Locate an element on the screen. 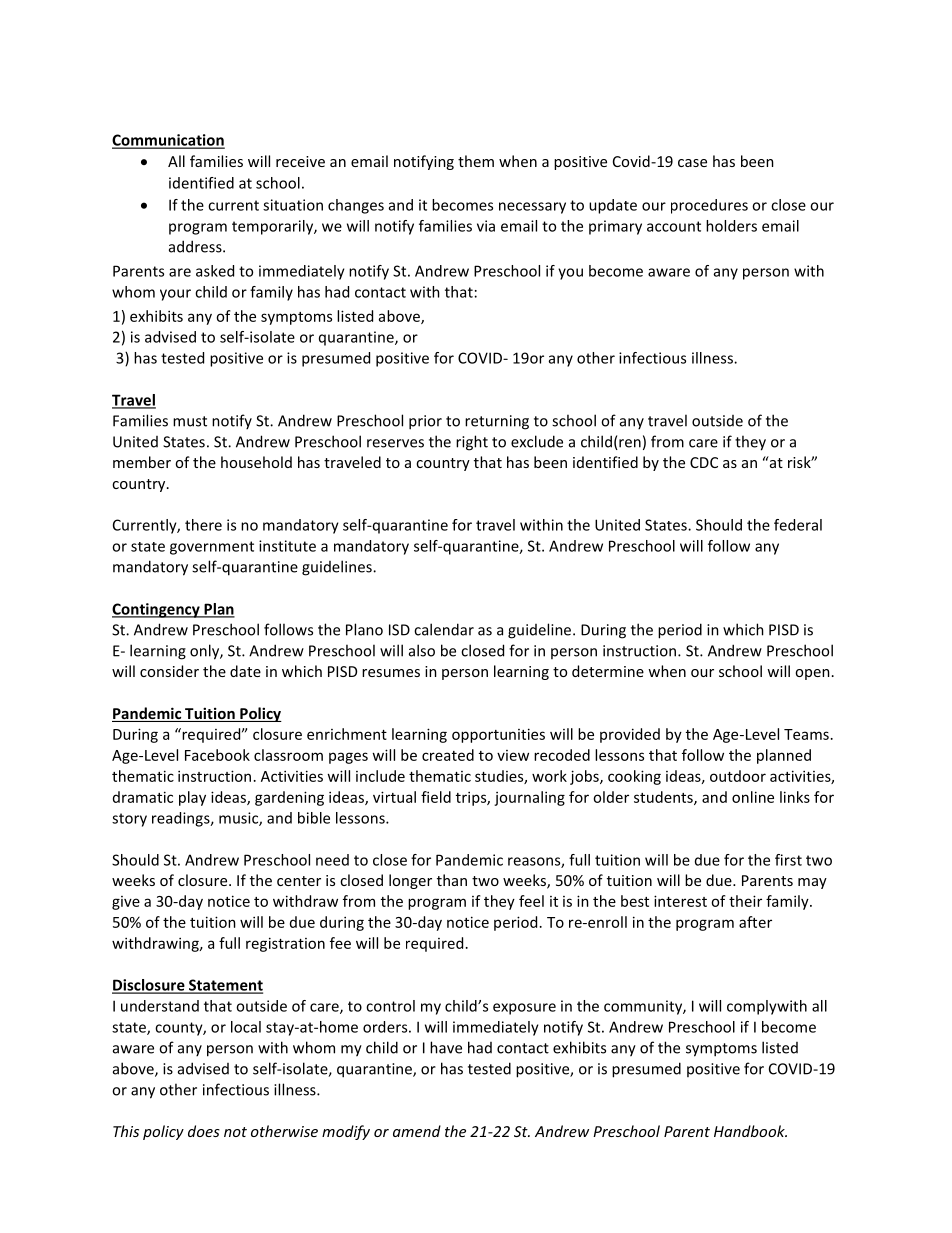 The height and width of the screenshot is (1233, 952). Communication is located at coordinates (168, 141).
